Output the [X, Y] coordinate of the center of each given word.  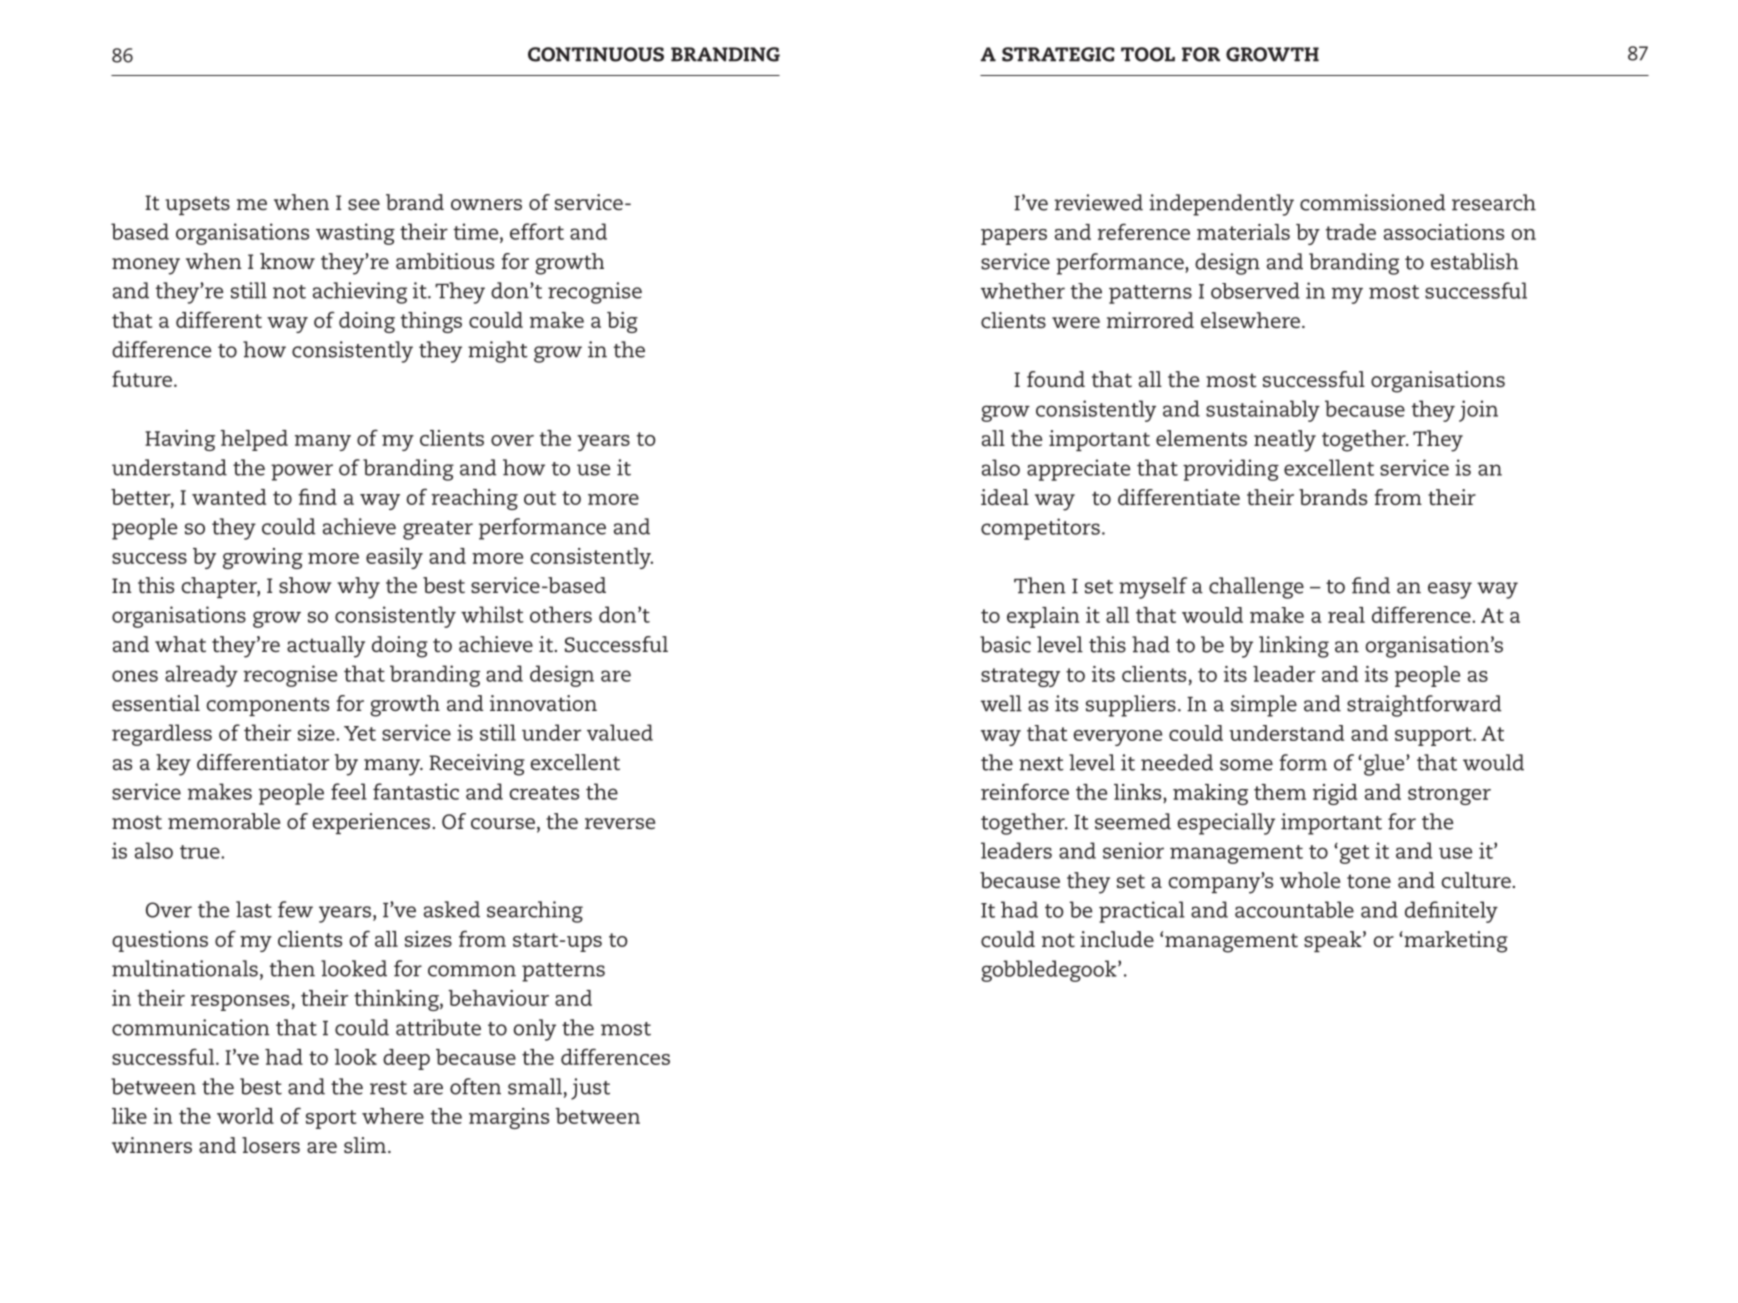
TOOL [1148, 54]
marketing [1455, 942]
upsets [197, 205]
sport [331, 1119]
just [590, 1089]
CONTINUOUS [596, 54]
